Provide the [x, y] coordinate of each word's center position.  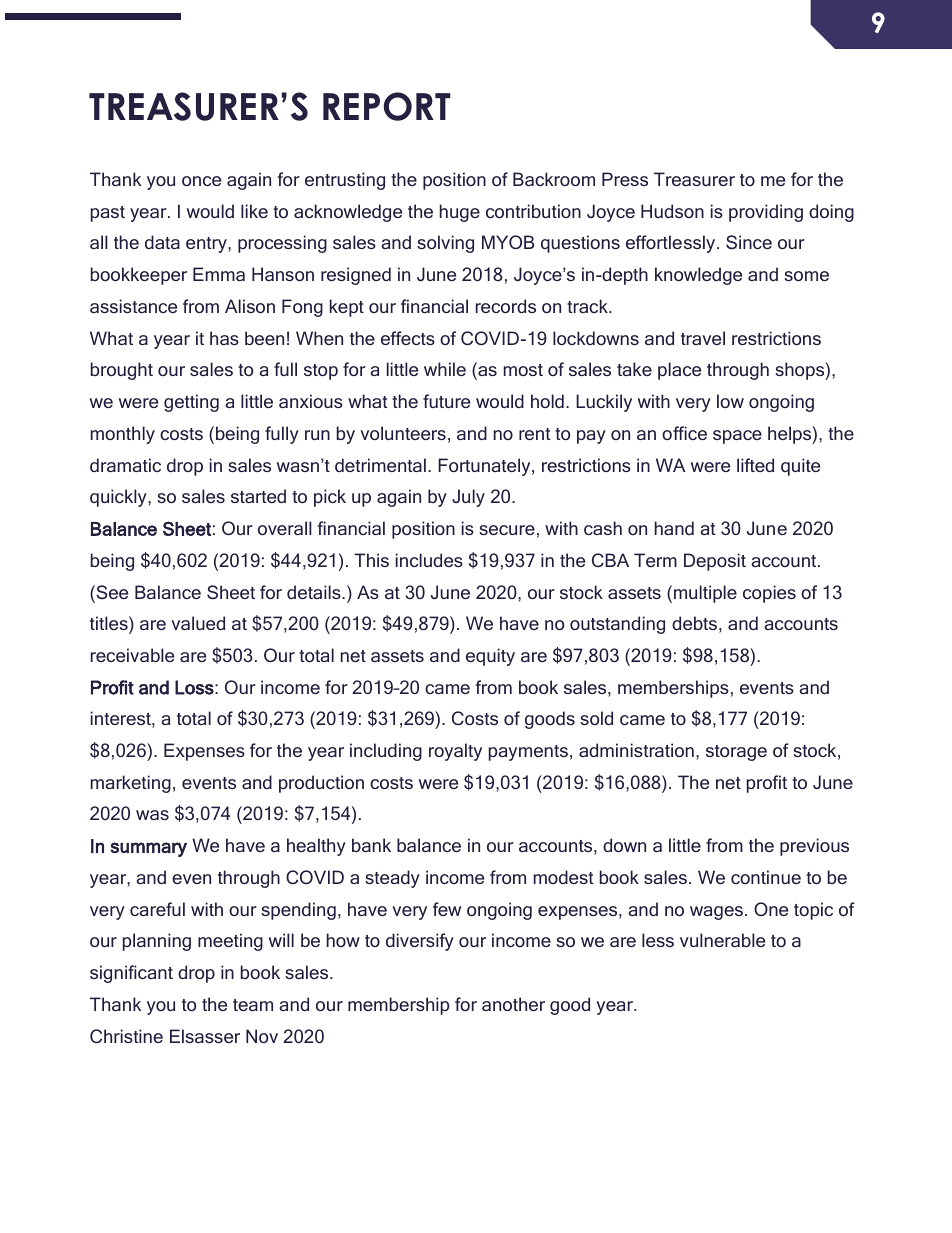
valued [198, 623]
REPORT [387, 106]
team [253, 1005]
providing [766, 213]
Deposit [715, 562]
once [201, 181]
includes [429, 560]
